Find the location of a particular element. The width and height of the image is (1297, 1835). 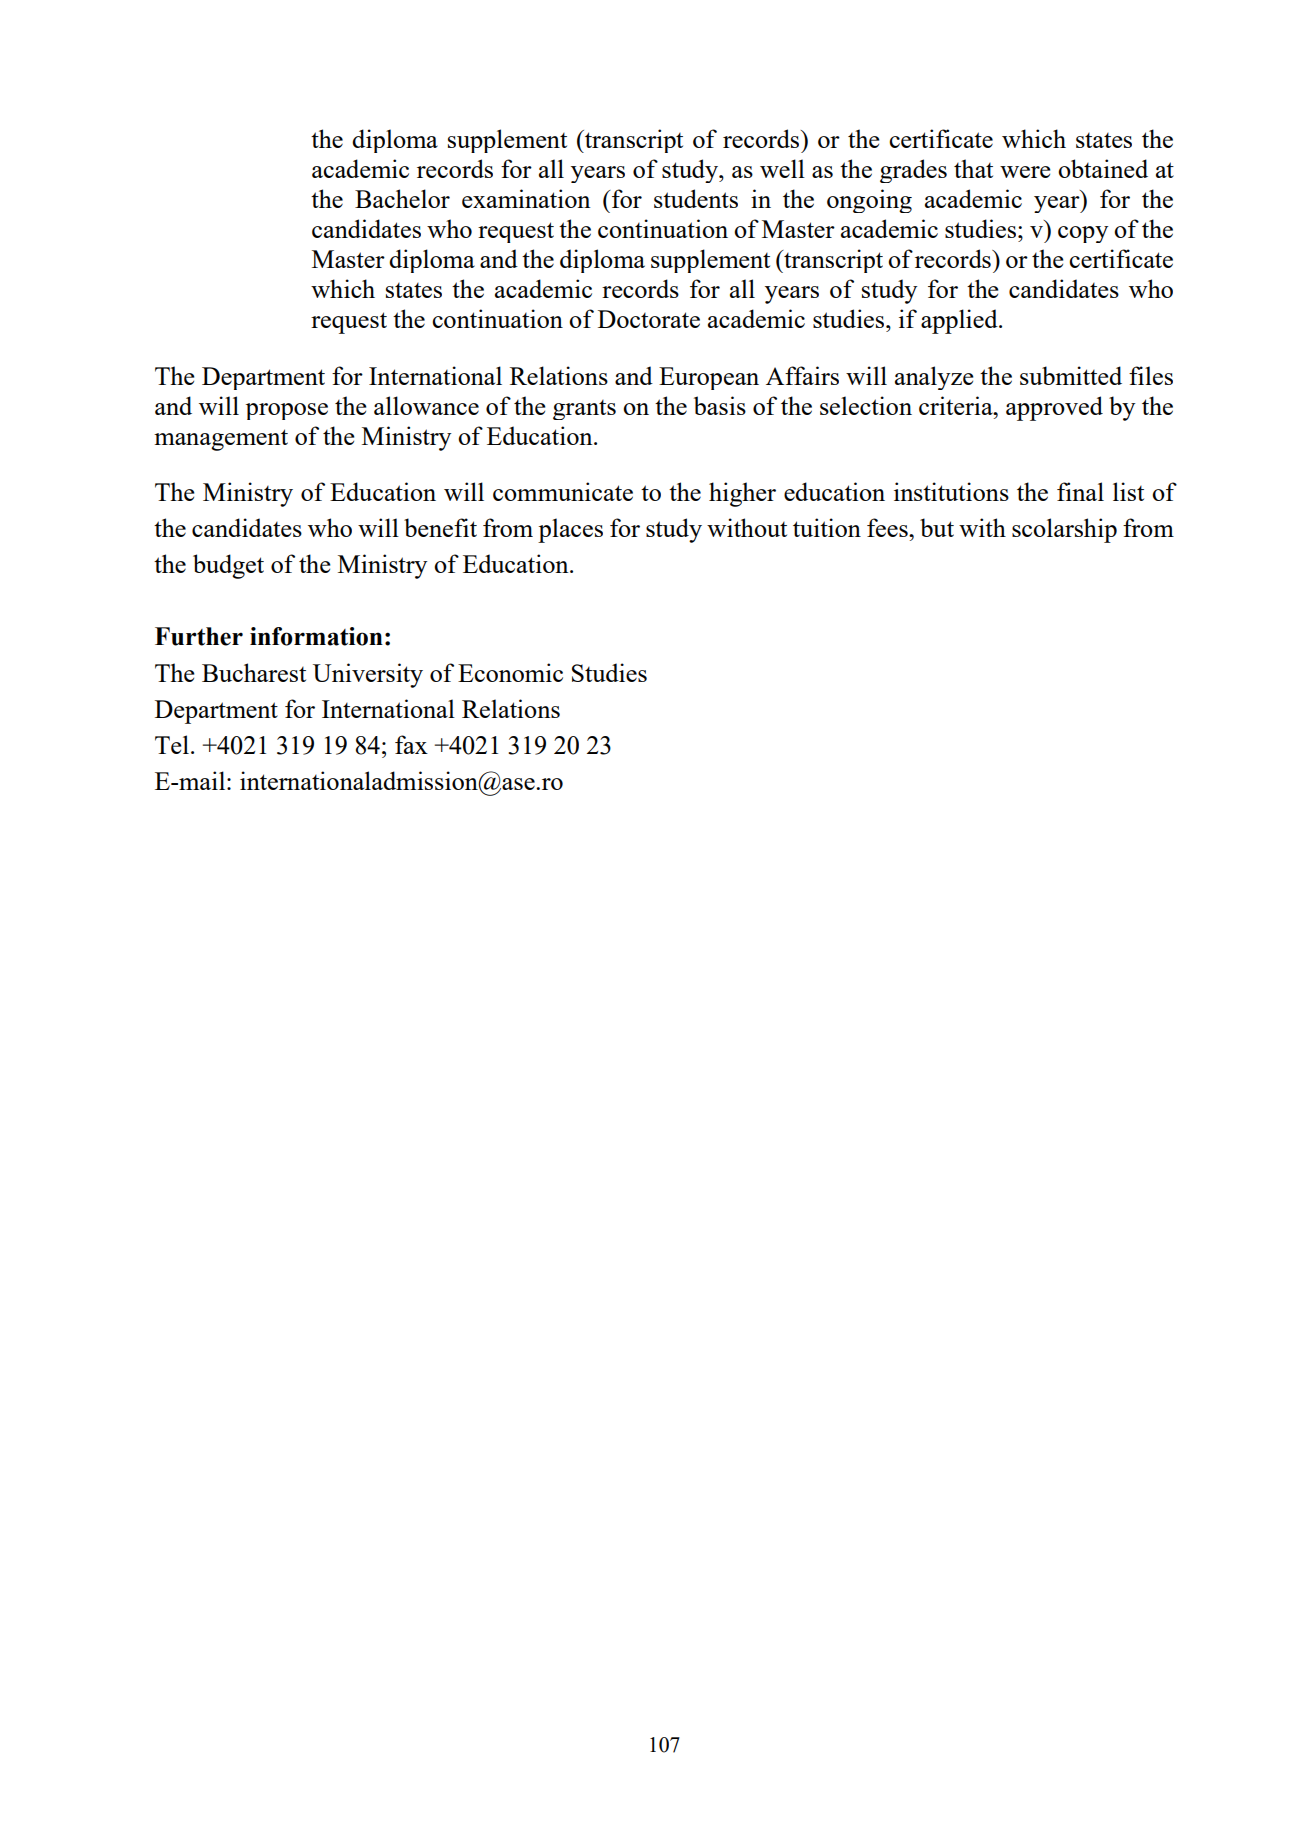

propose is located at coordinates (287, 411).
